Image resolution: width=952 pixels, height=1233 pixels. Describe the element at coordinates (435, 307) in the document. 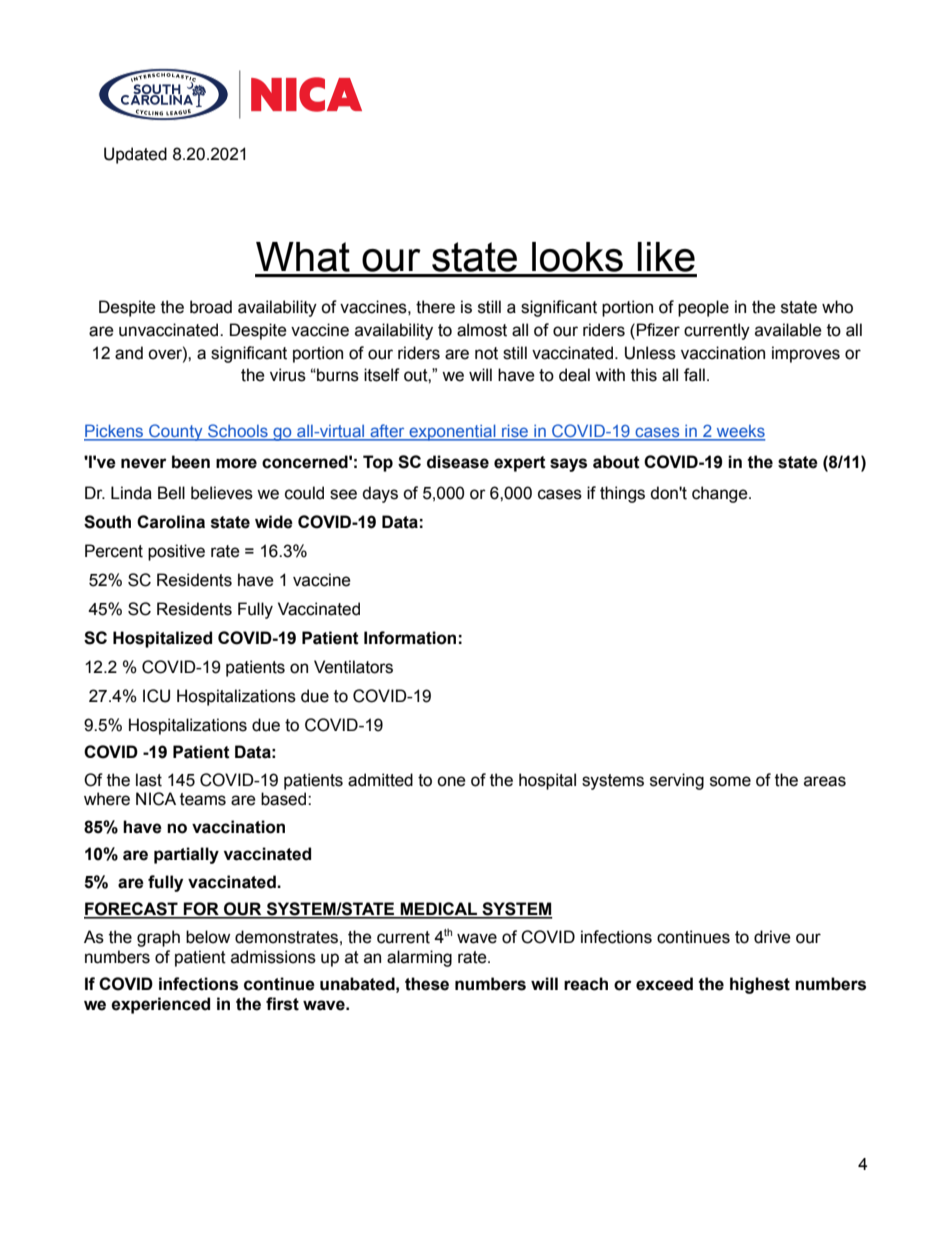

I see `there` at that location.
